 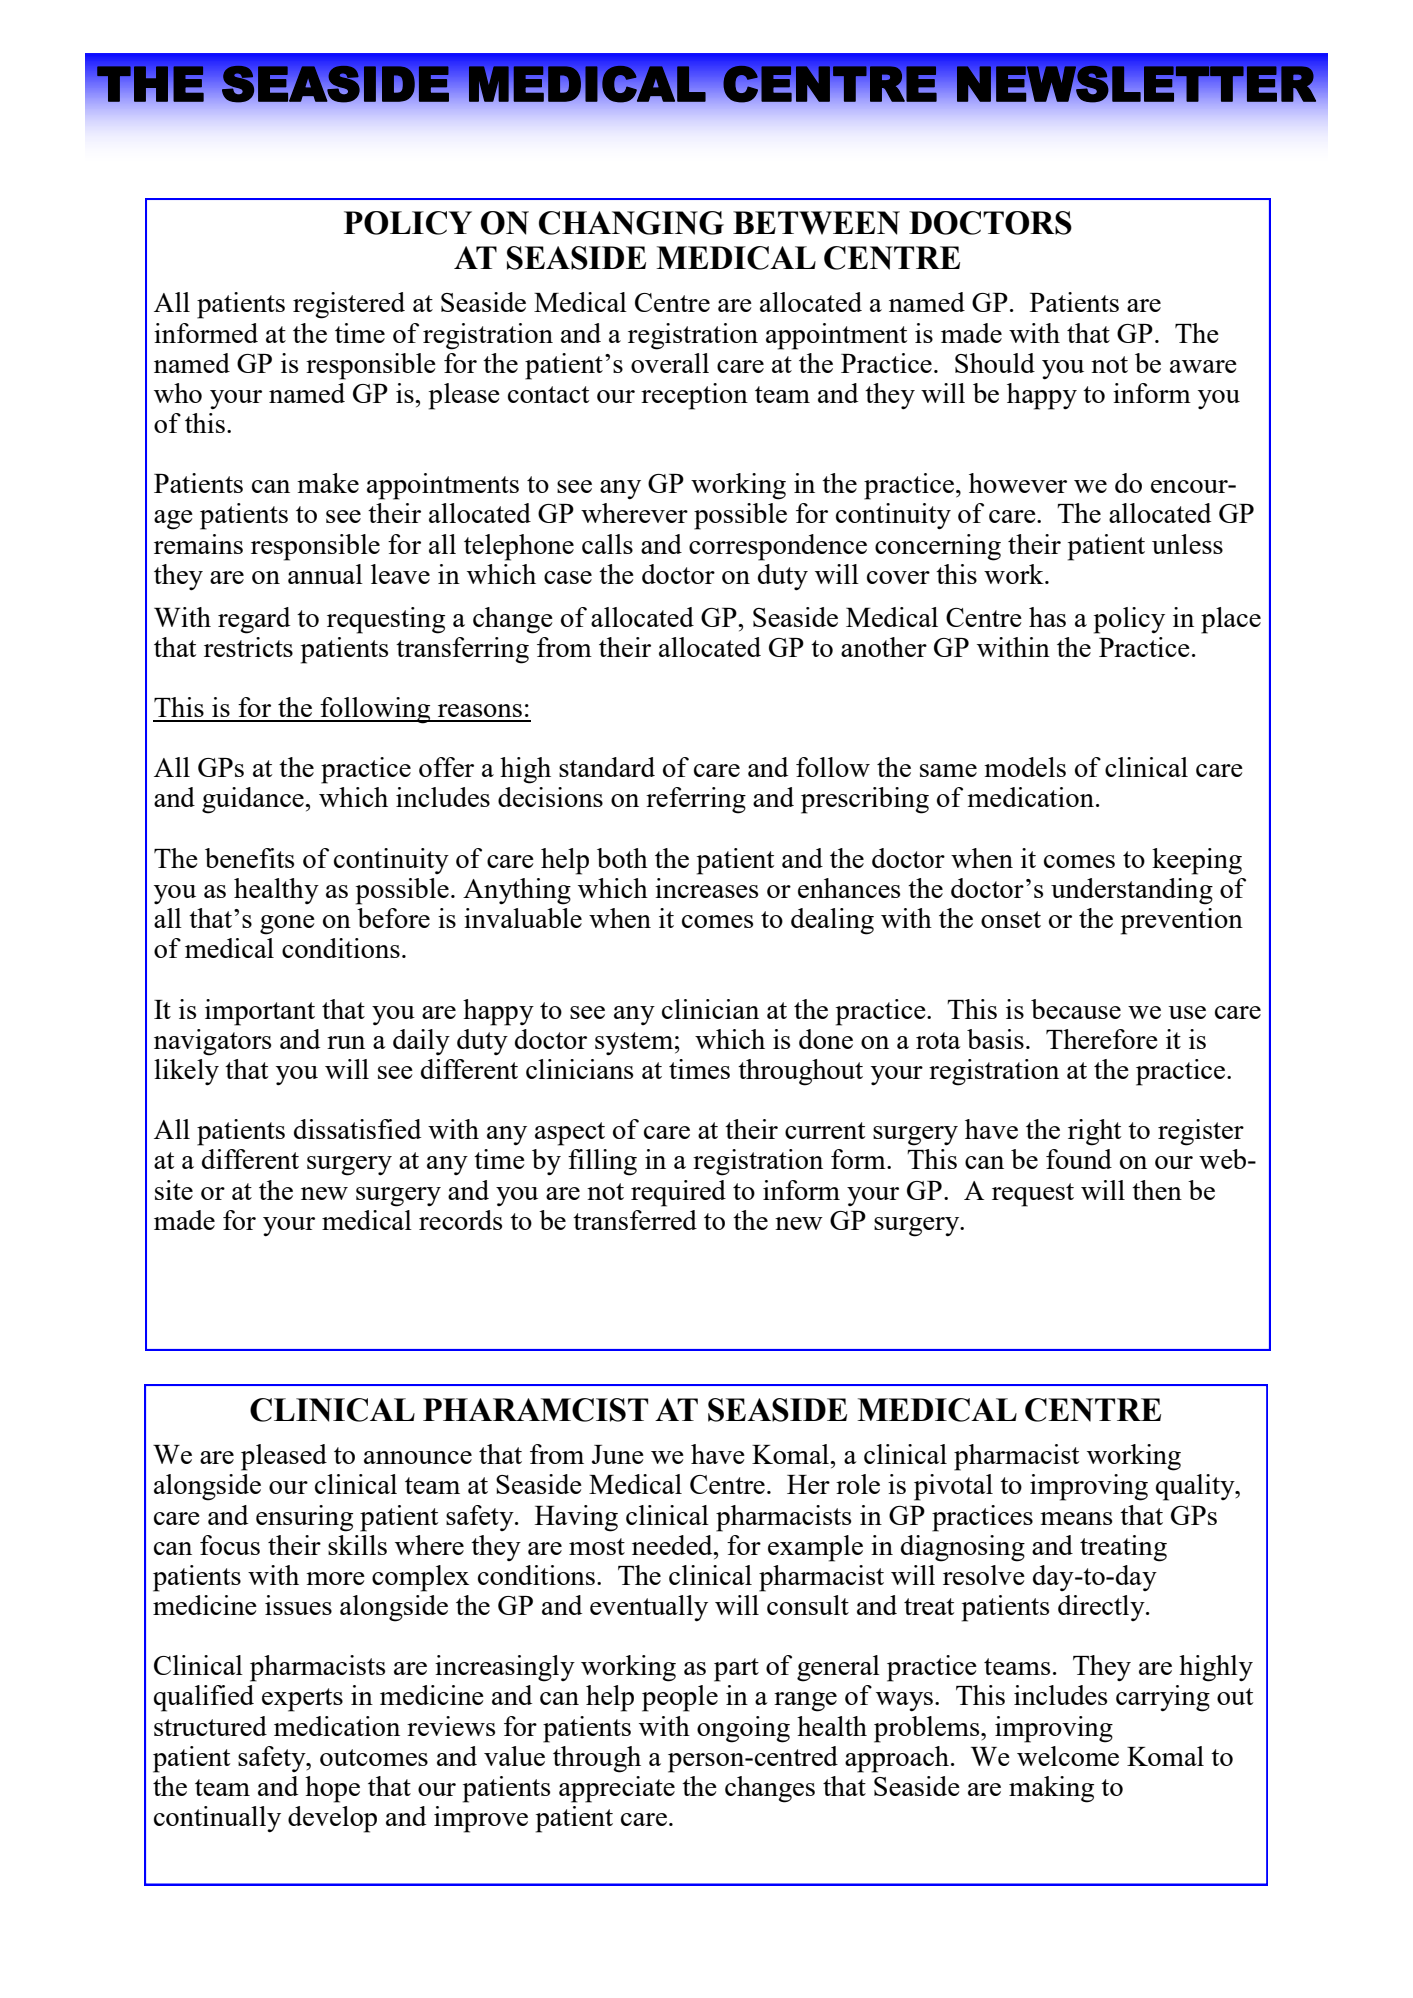 What do you see at coordinates (1076, 1009) in the screenshot?
I see `because` at bounding box center [1076, 1009].
